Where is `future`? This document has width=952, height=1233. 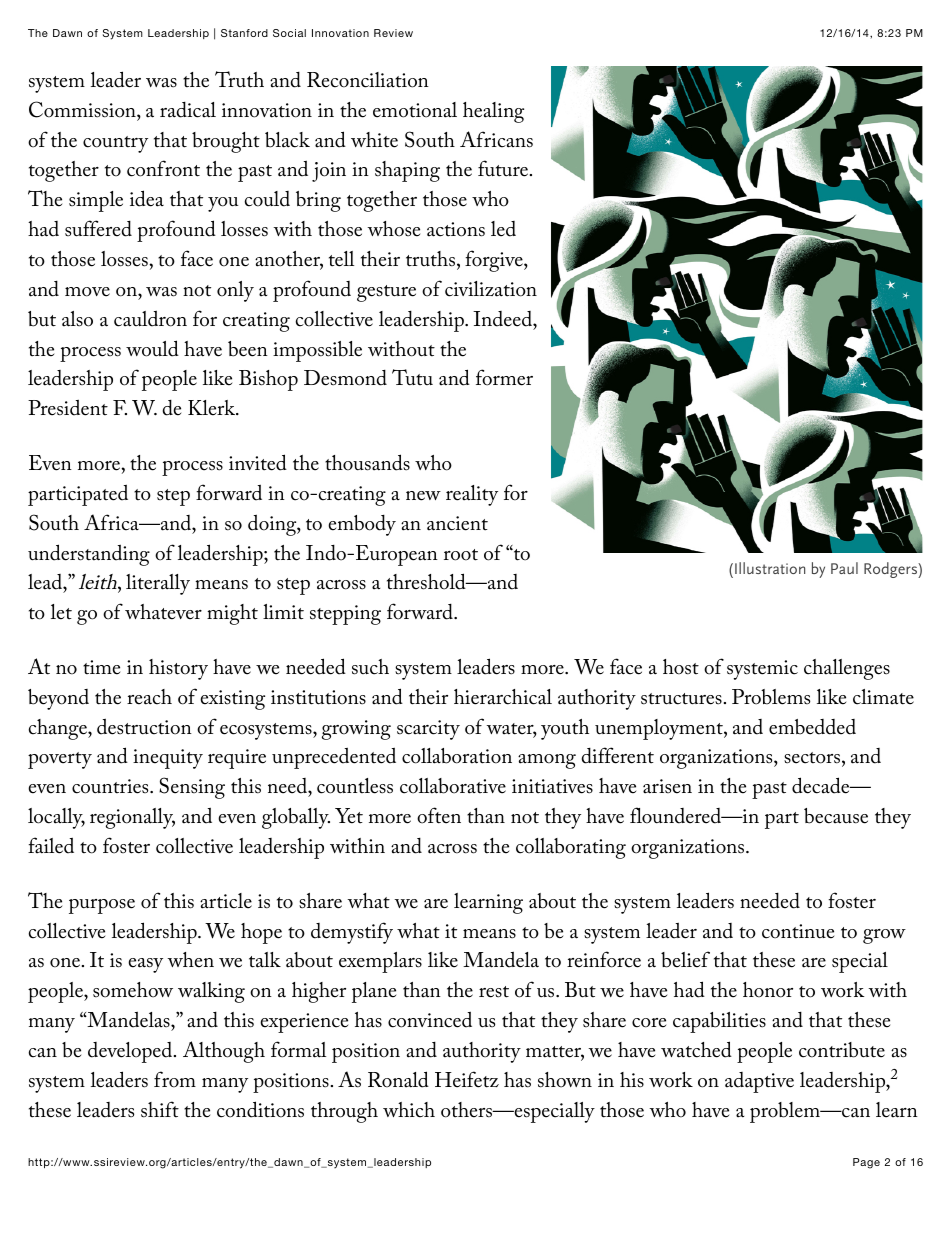
future is located at coordinates (504, 168).
